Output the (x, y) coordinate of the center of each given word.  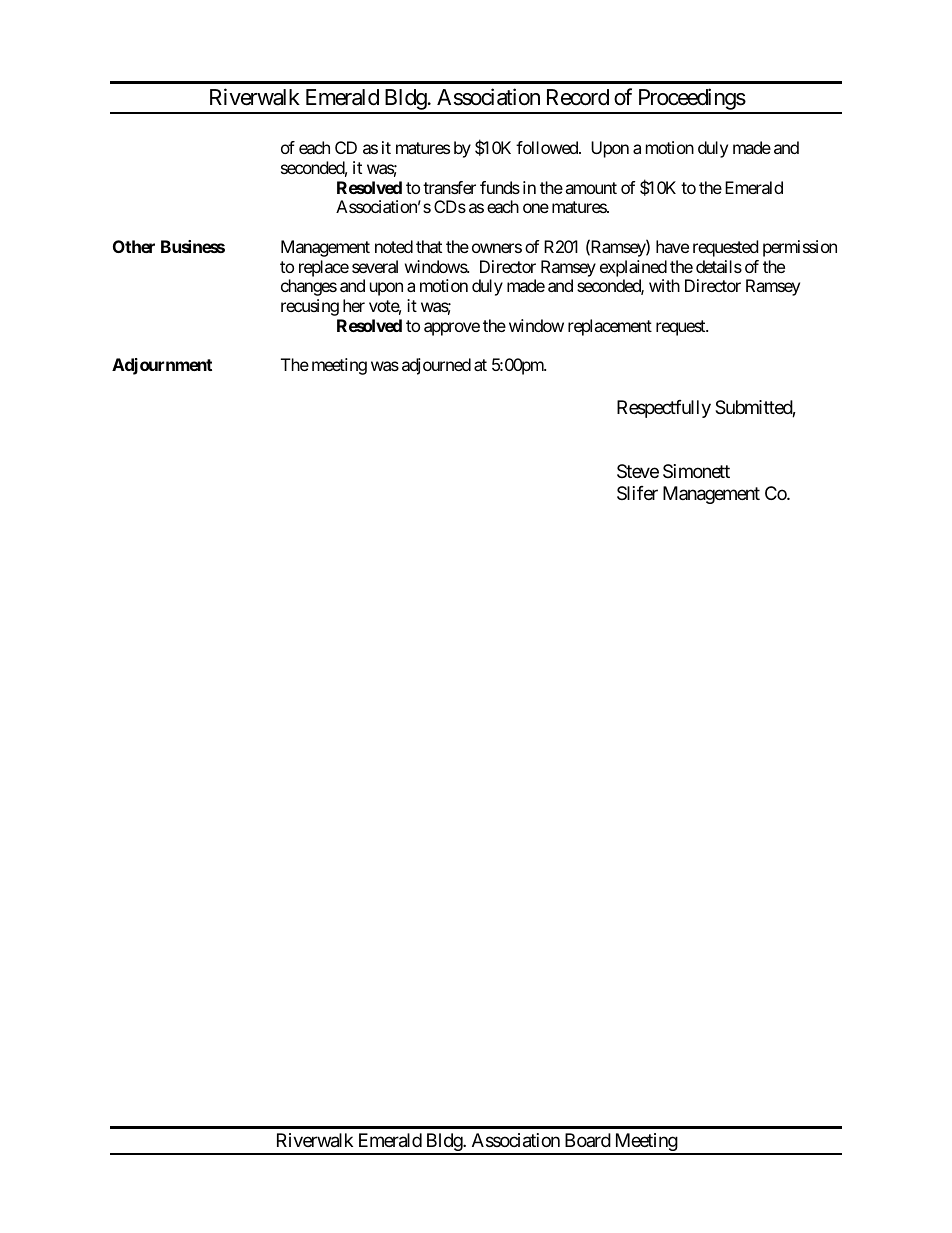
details (719, 266)
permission (800, 248)
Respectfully (664, 409)
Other (134, 246)
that (429, 246)
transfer (449, 187)
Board (588, 1140)
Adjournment (162, 366)
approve (452, 329)
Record (578, 97)
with (664, 285)
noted (394, 246)
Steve (638, 471)
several (375, 266)
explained (633, 268)
